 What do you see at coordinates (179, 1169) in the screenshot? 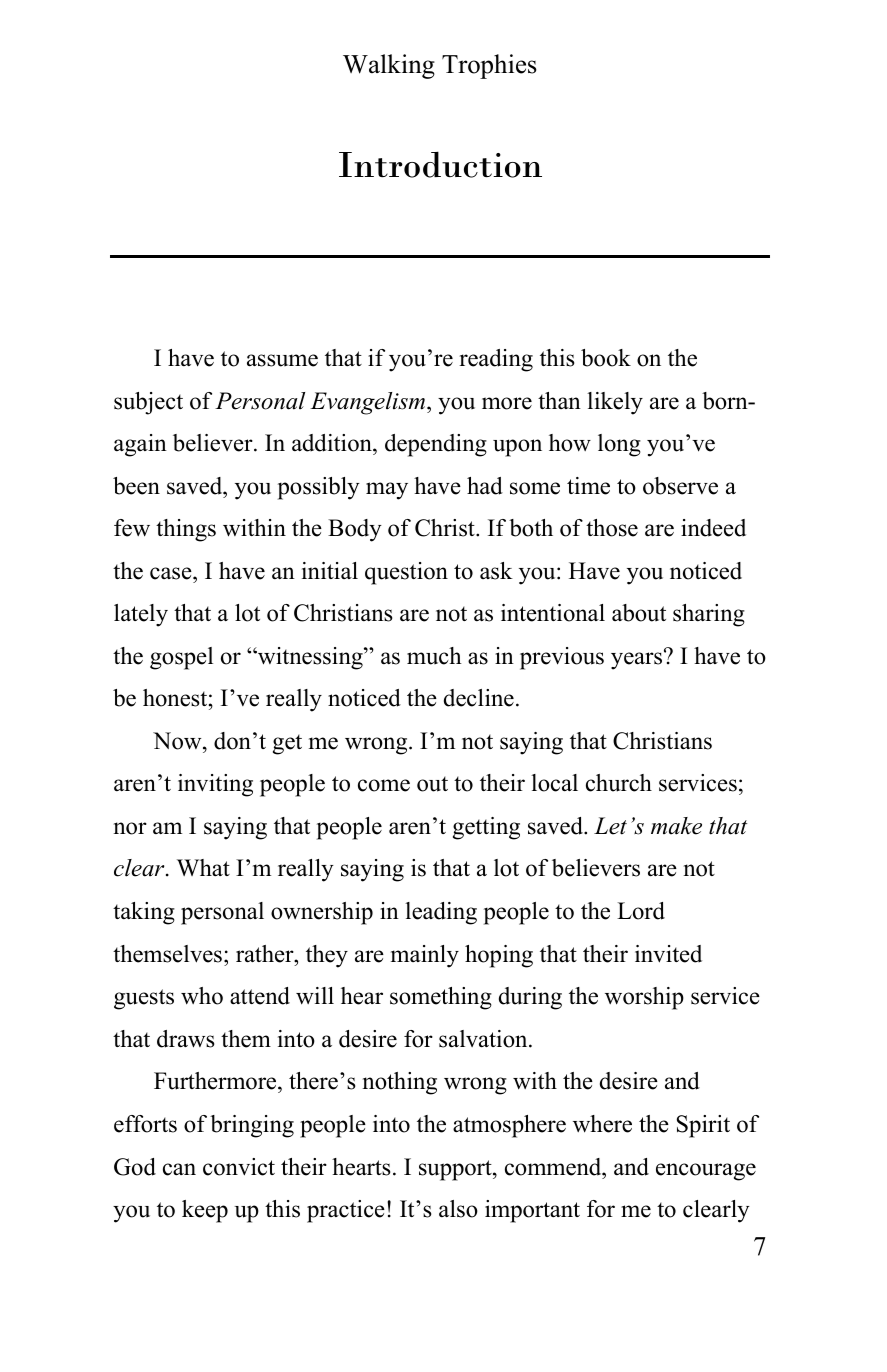
I see `can` at bounding box center [179, 1169].
